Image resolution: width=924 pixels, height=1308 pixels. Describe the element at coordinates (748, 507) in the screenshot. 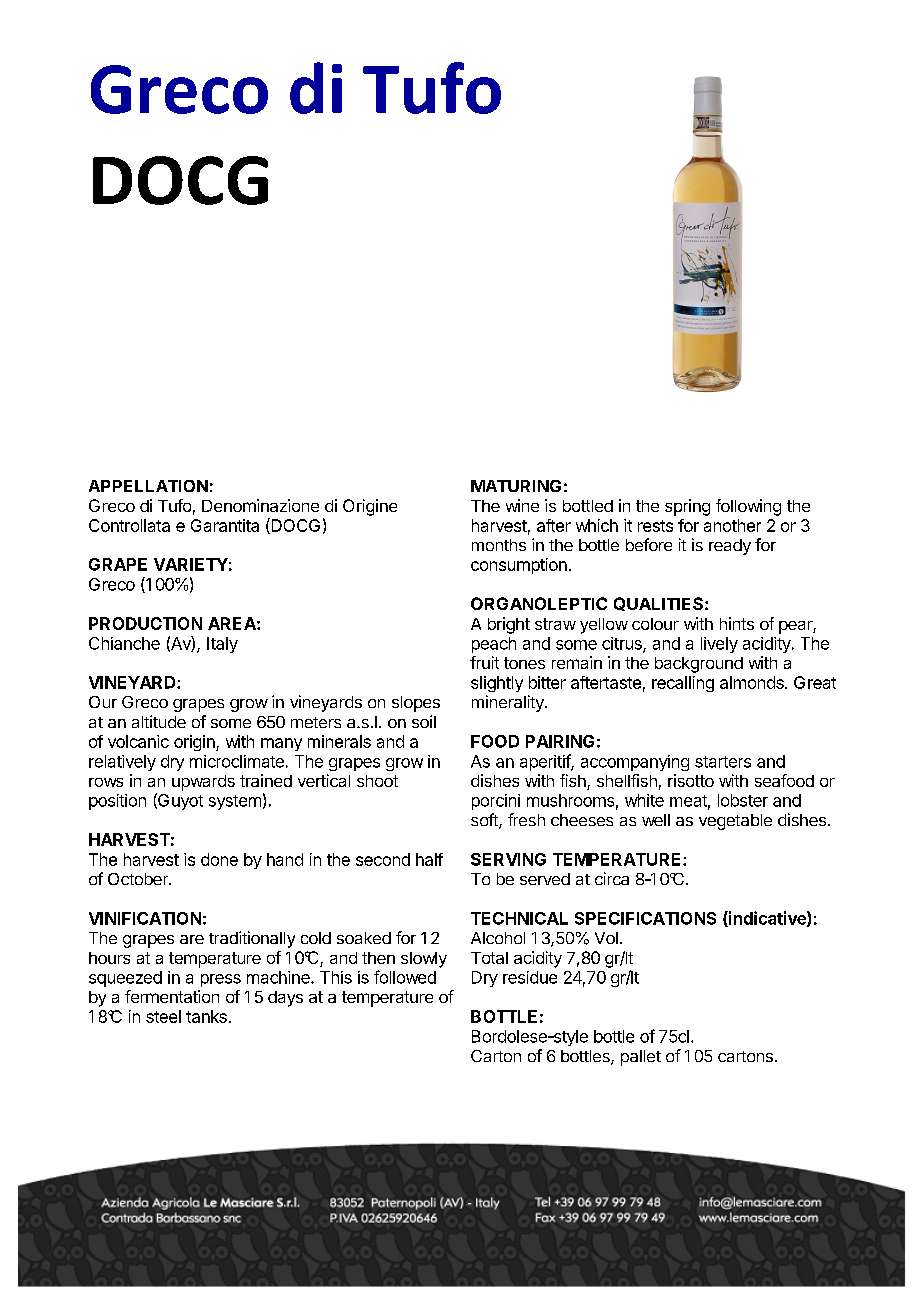

I see `following` at that location.
